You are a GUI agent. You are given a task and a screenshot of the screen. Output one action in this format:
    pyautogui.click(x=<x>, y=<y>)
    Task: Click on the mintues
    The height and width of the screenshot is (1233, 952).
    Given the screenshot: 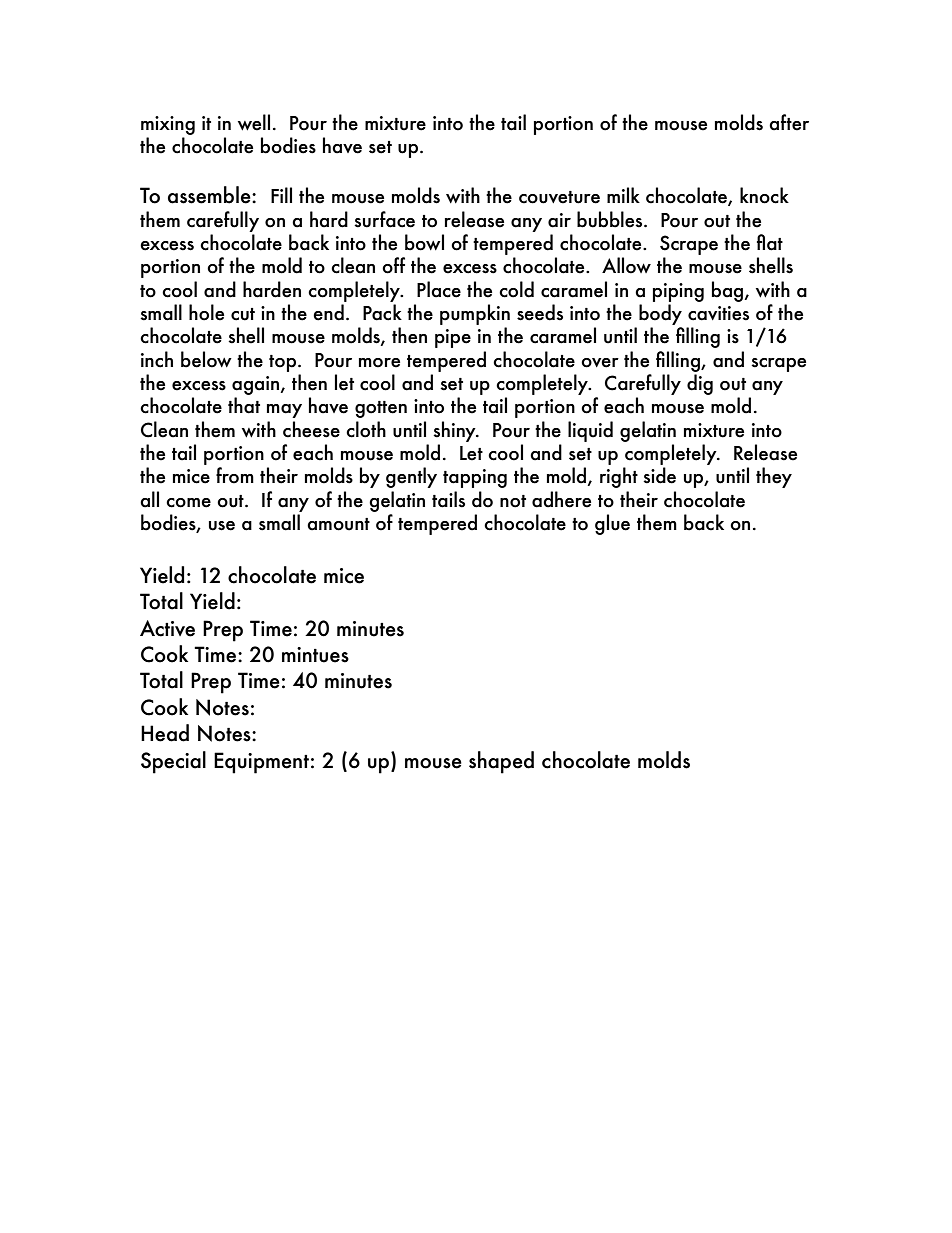 What is the action you would take?
    pyautogui.click(x=315, y=655)
